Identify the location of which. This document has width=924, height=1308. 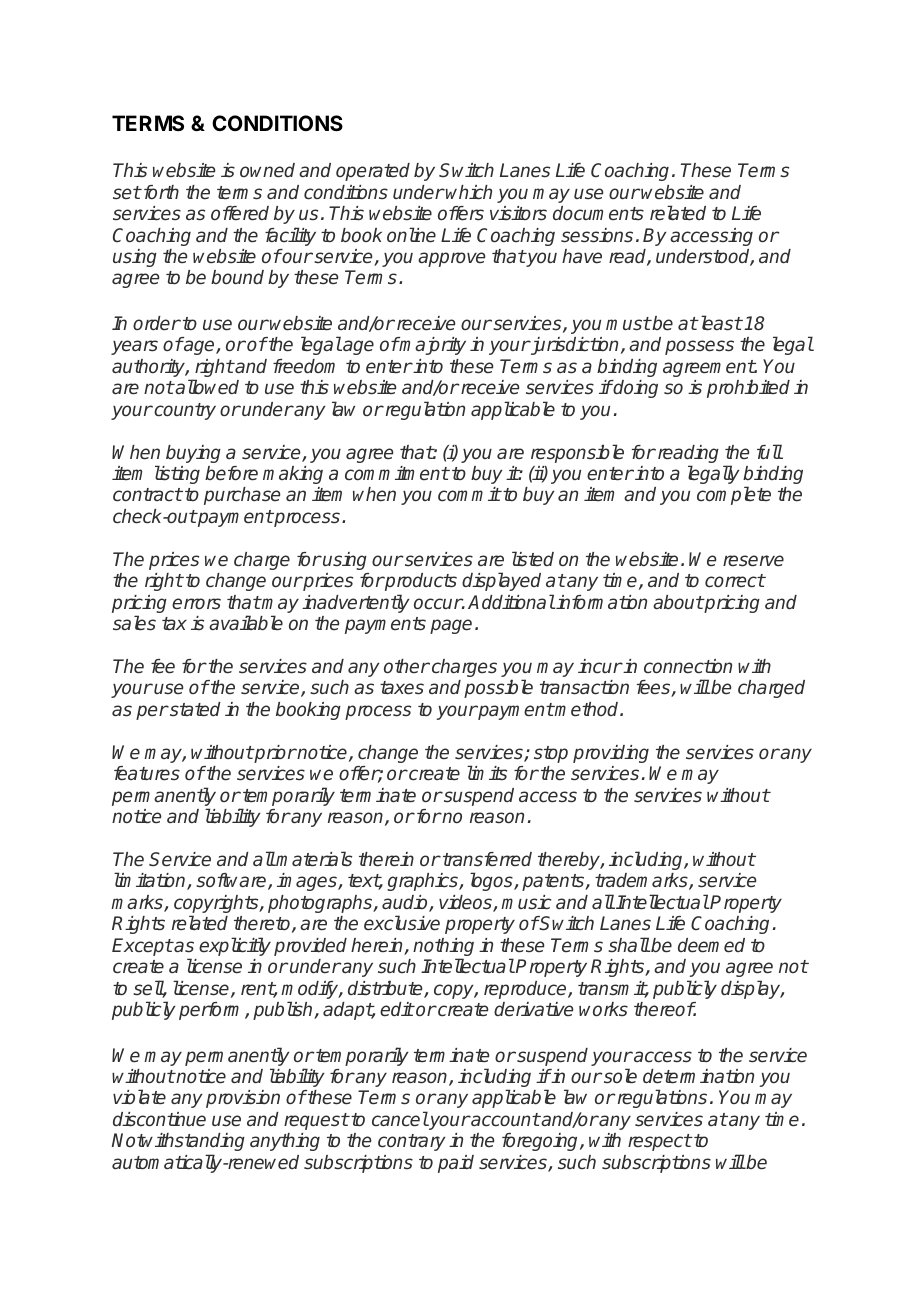
(469, 192).
